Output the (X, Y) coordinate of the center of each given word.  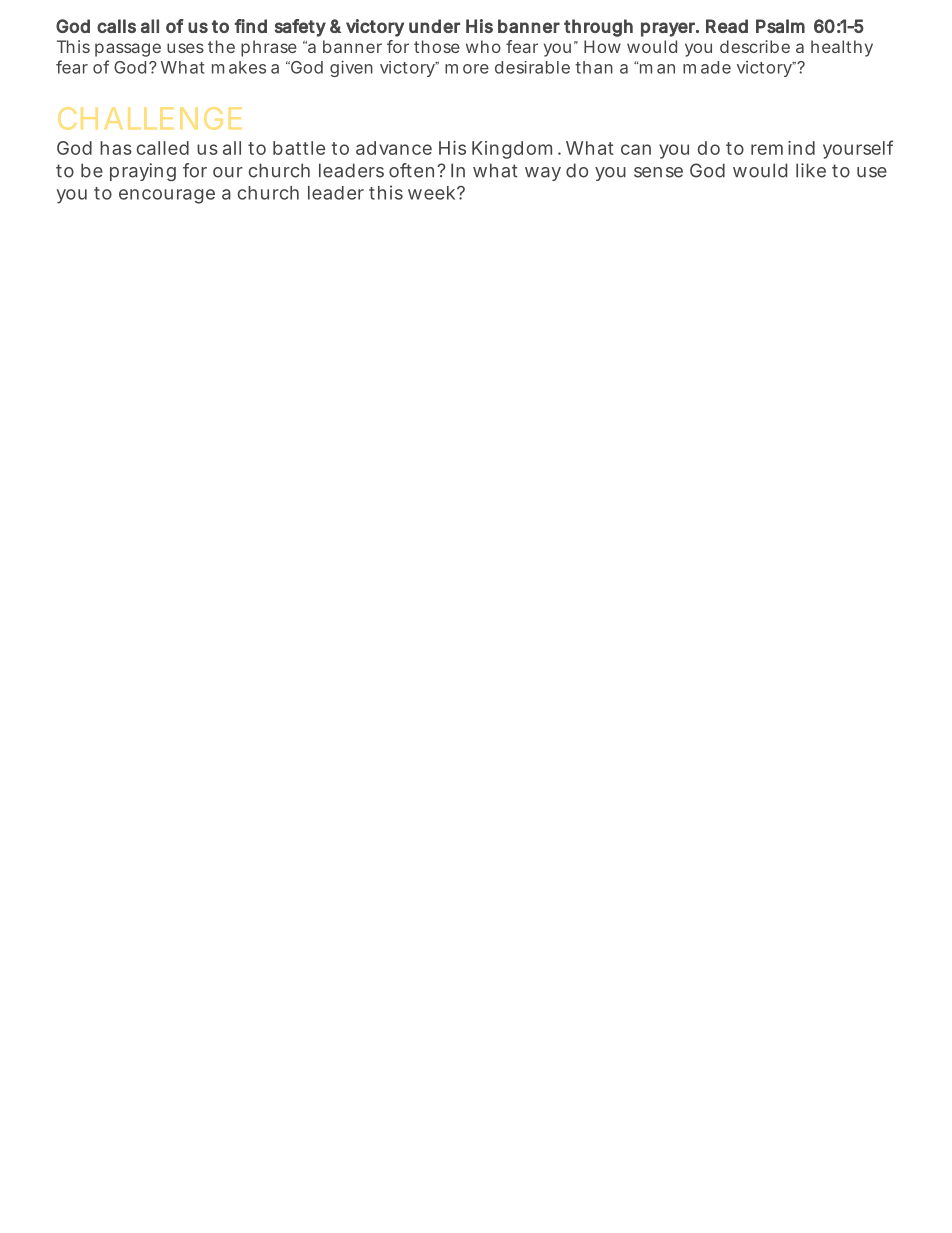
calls (116, 26)
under (434, 26)
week (431, 193)
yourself (858, 149)
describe (755, 46)
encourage (167, 196)
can (636, 149)
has (116, 148)
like (811, 170)
